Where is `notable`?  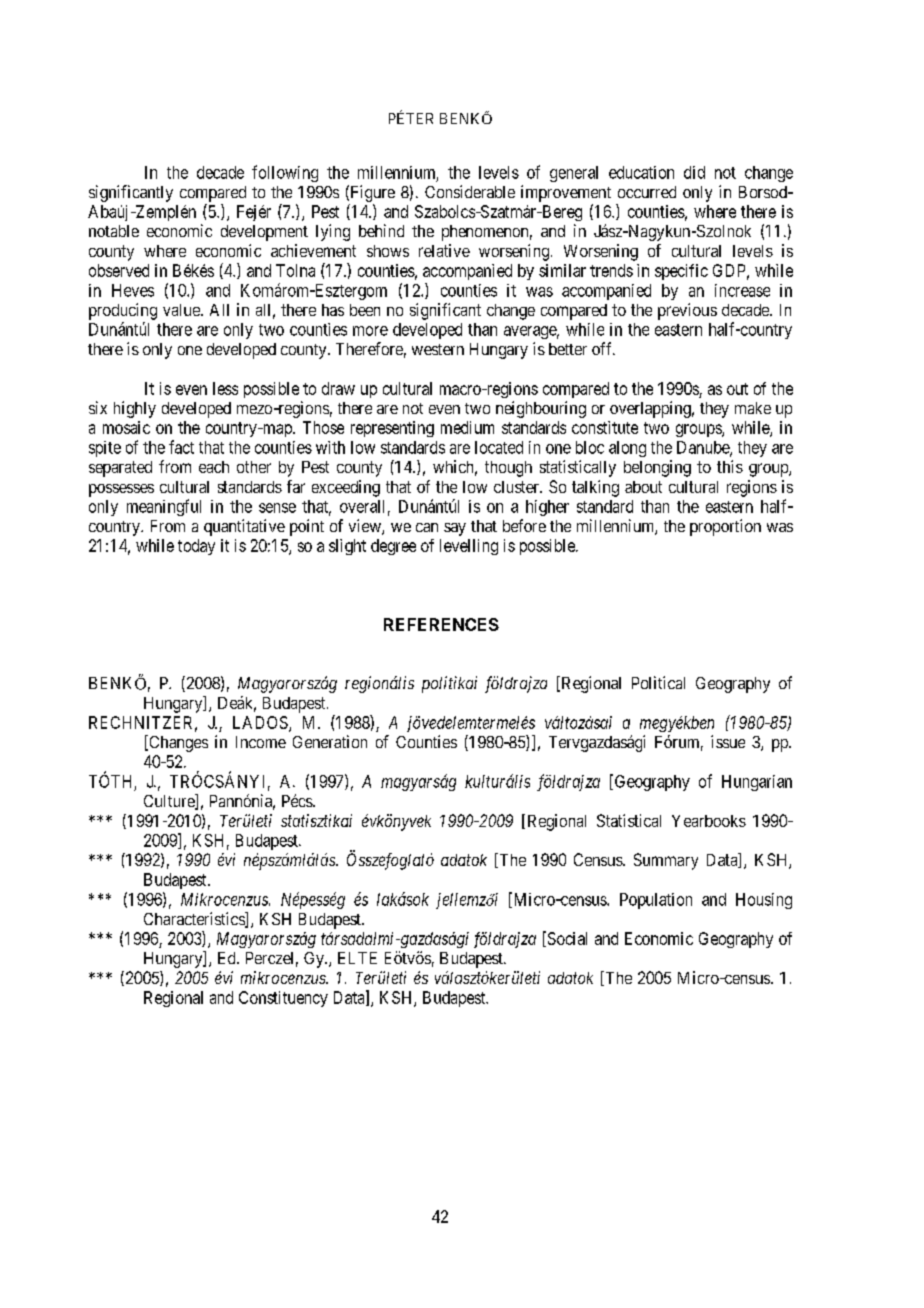
notable is located at coordinates (114, 231).
